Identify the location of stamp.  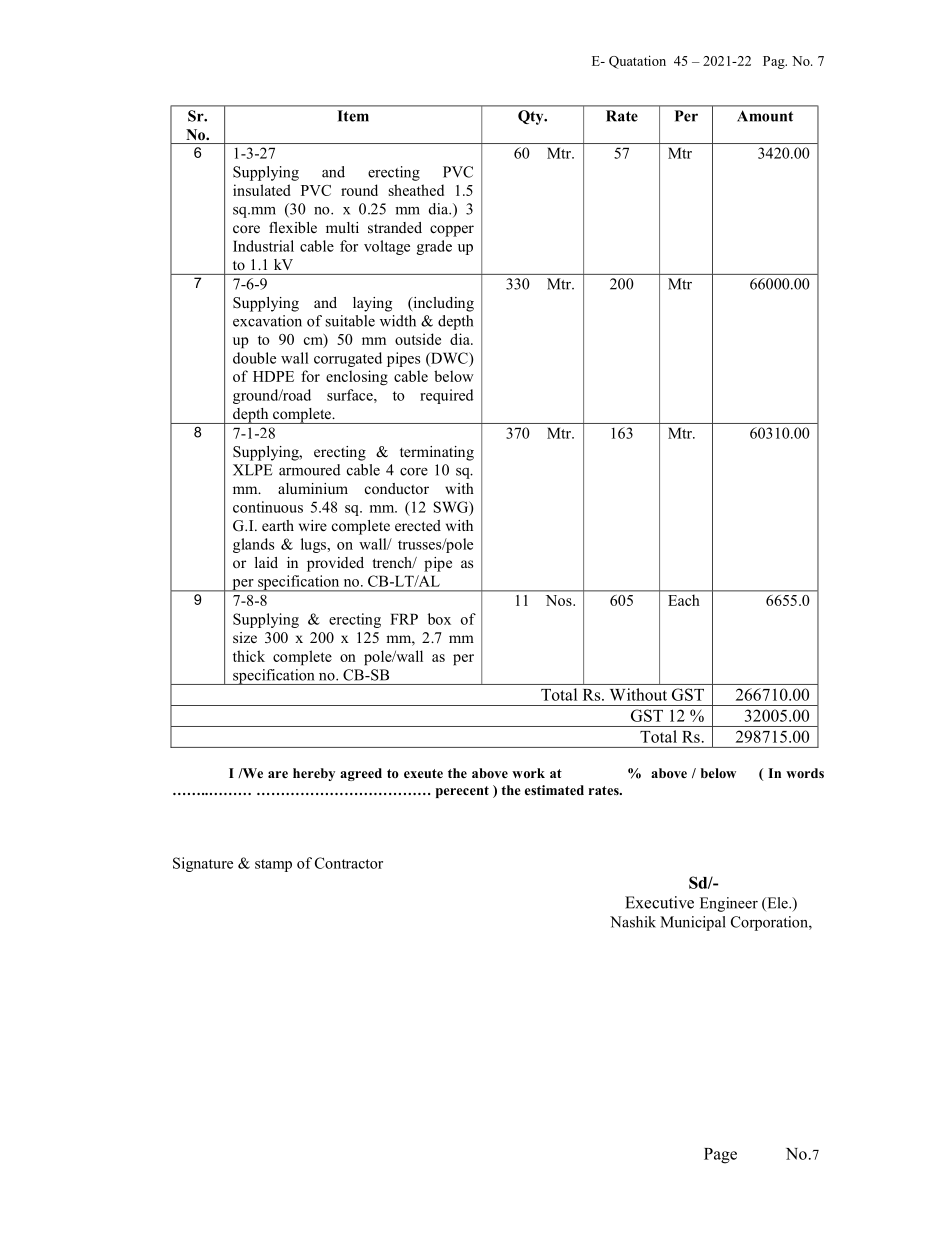
(273, 865).
